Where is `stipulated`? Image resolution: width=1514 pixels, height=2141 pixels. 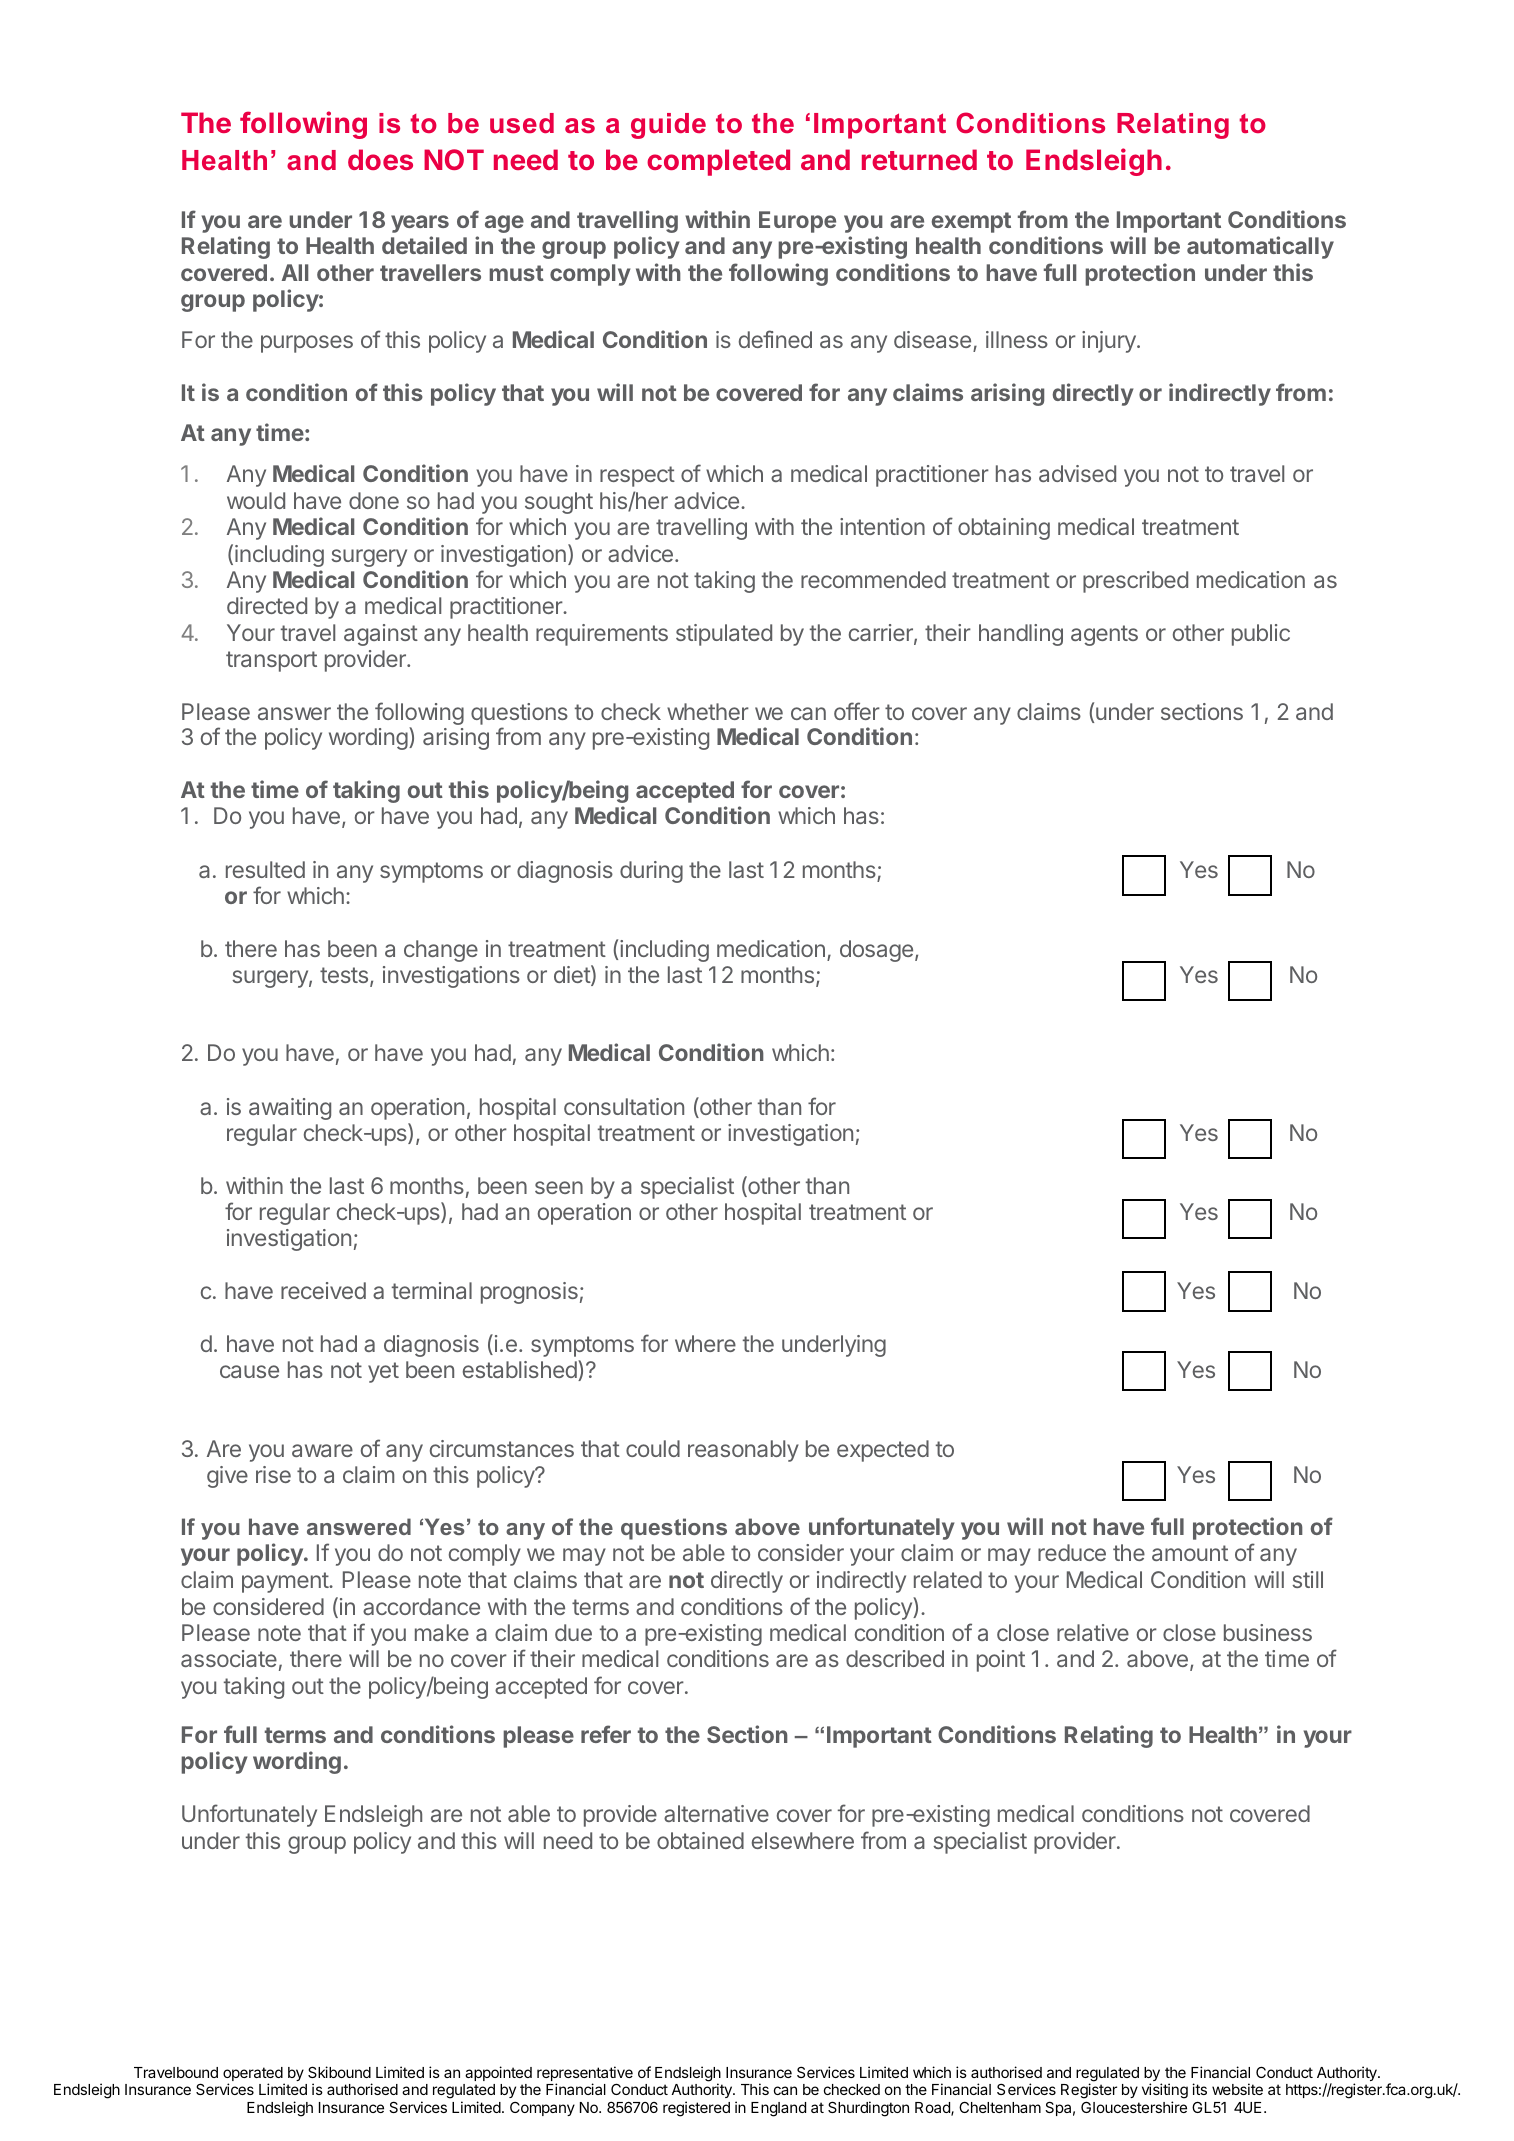
stipulated is located at coordinates (724, 635).
